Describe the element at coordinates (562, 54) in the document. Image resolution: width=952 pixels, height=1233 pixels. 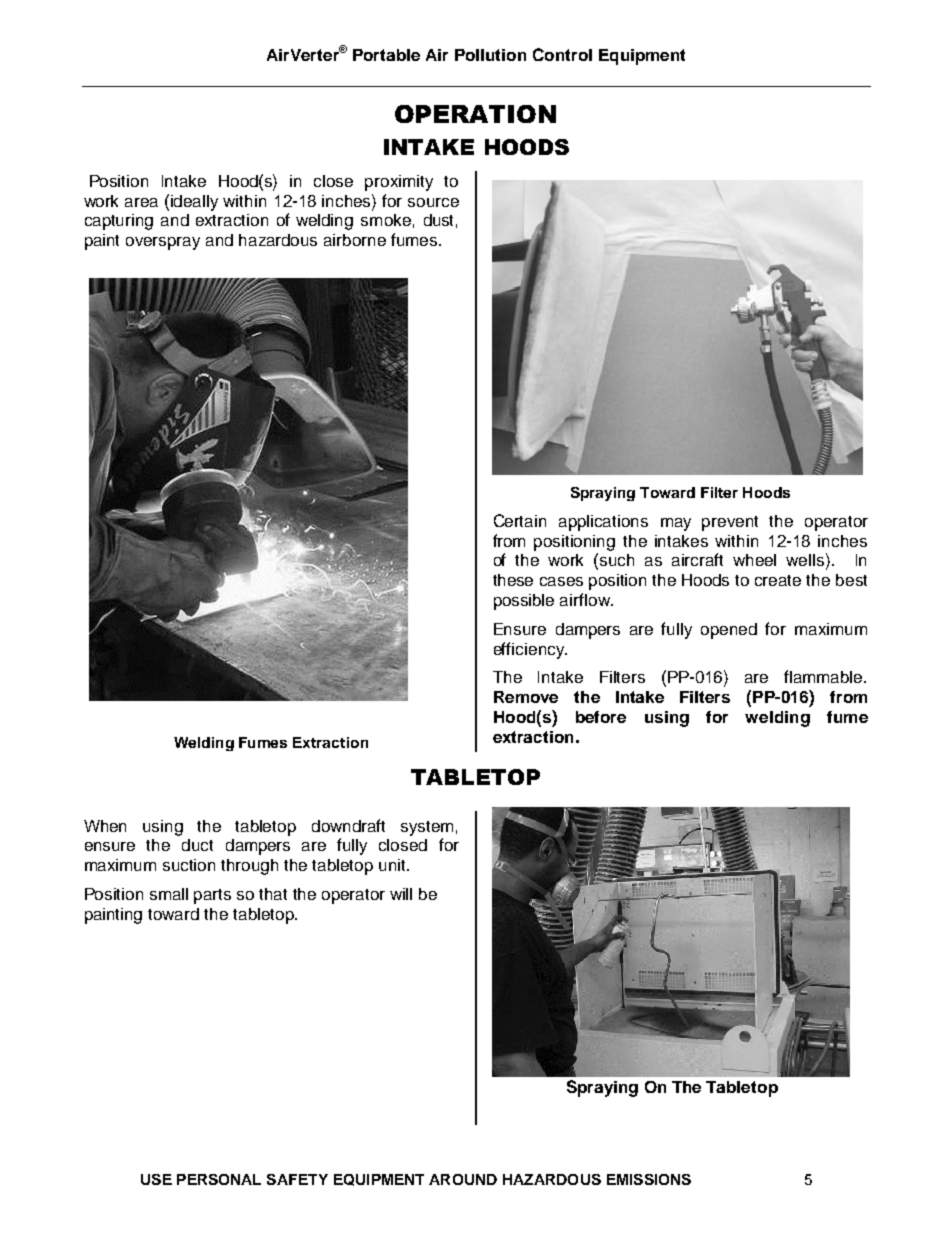
I see `Control` at that location.
